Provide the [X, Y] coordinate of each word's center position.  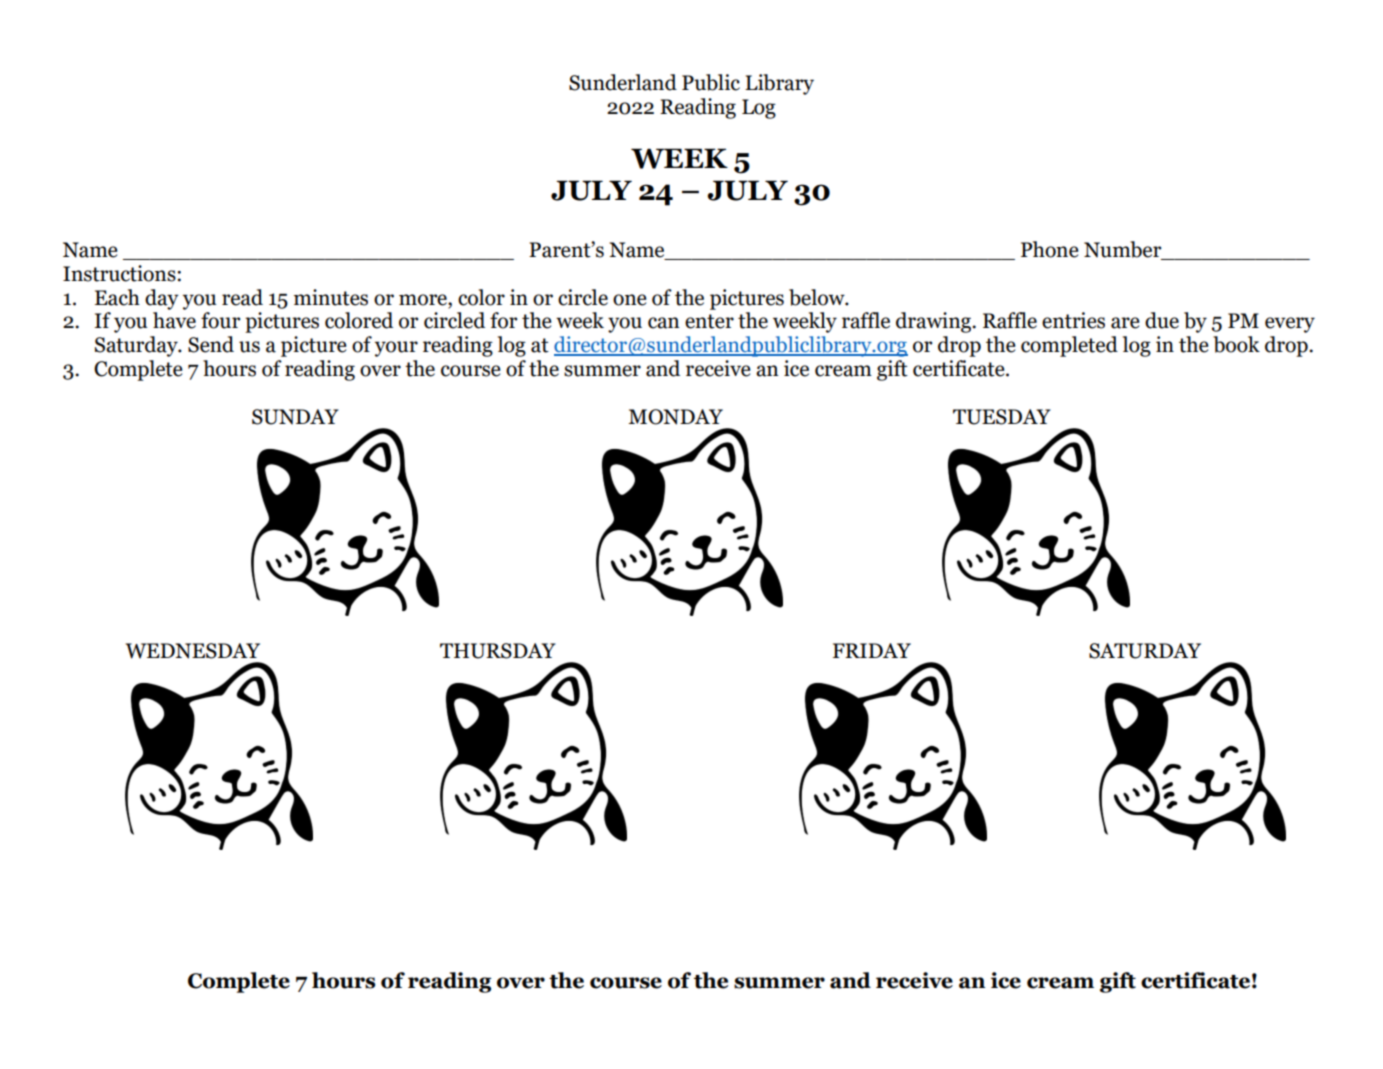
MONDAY [675, 417]
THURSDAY [498, 651]
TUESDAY [1002, 417]
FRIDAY [872, 650]
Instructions [119, 273]
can [664, 323]
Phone [1050, 249]
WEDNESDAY [193, 651]
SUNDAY [295, 417]
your [396, 349]
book [1236, 344]
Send [211, 344]
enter [709, 321]
